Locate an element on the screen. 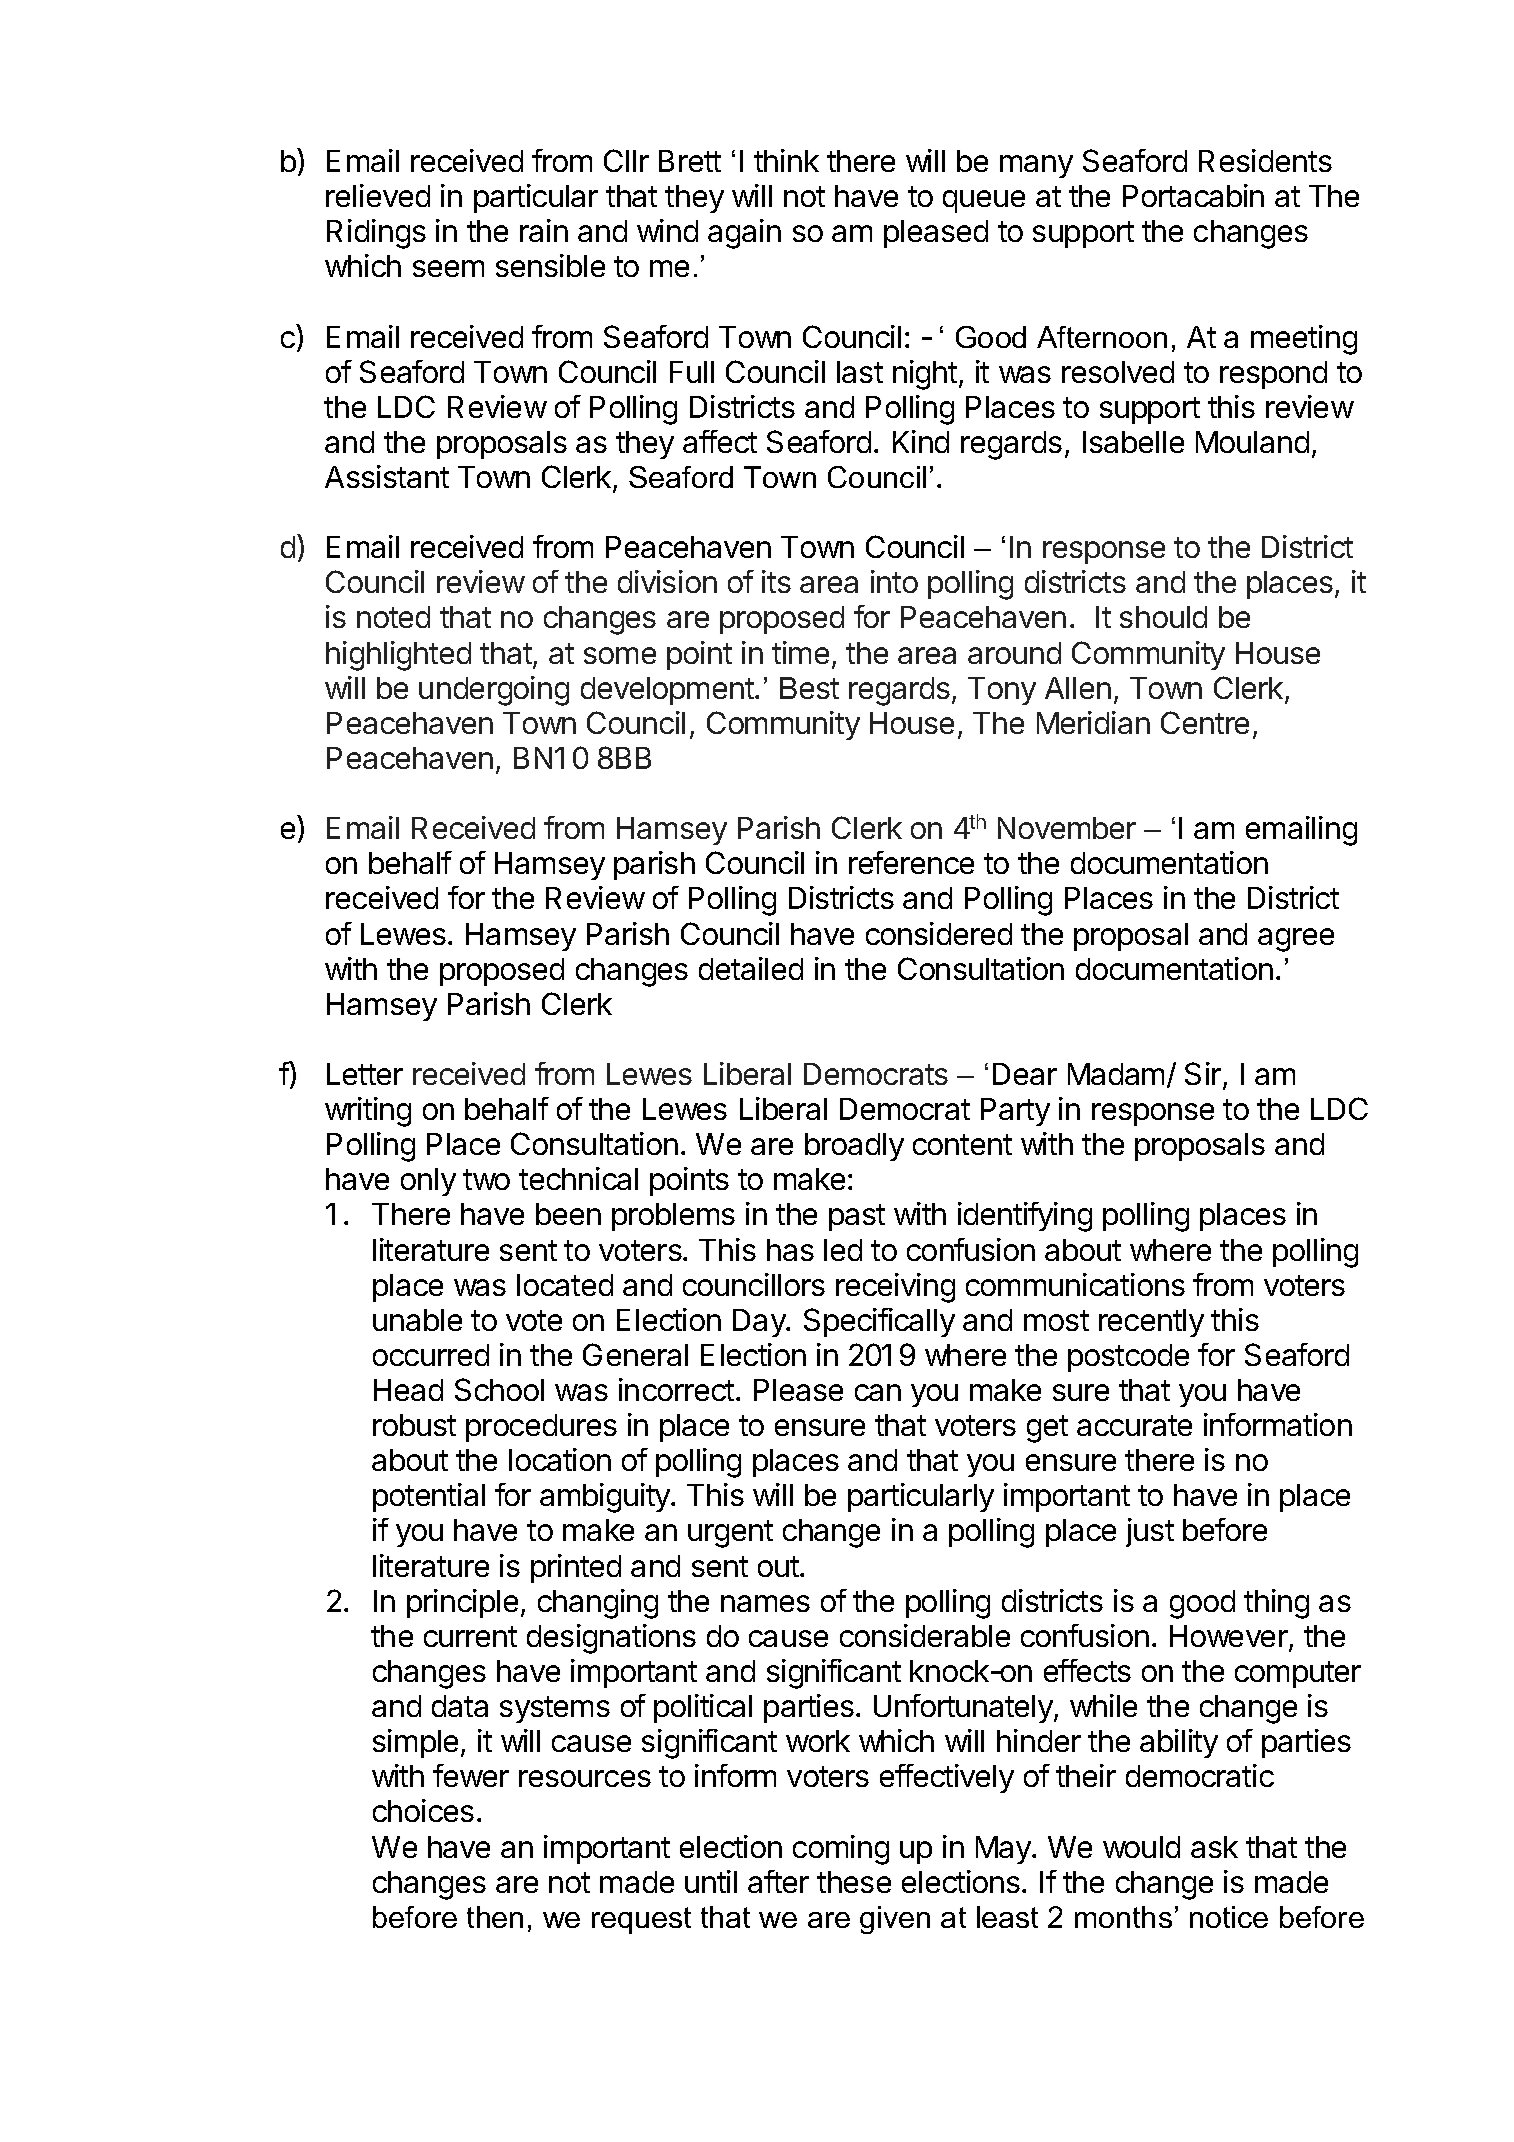  Sir is located at coordinates (1203, 1073).
